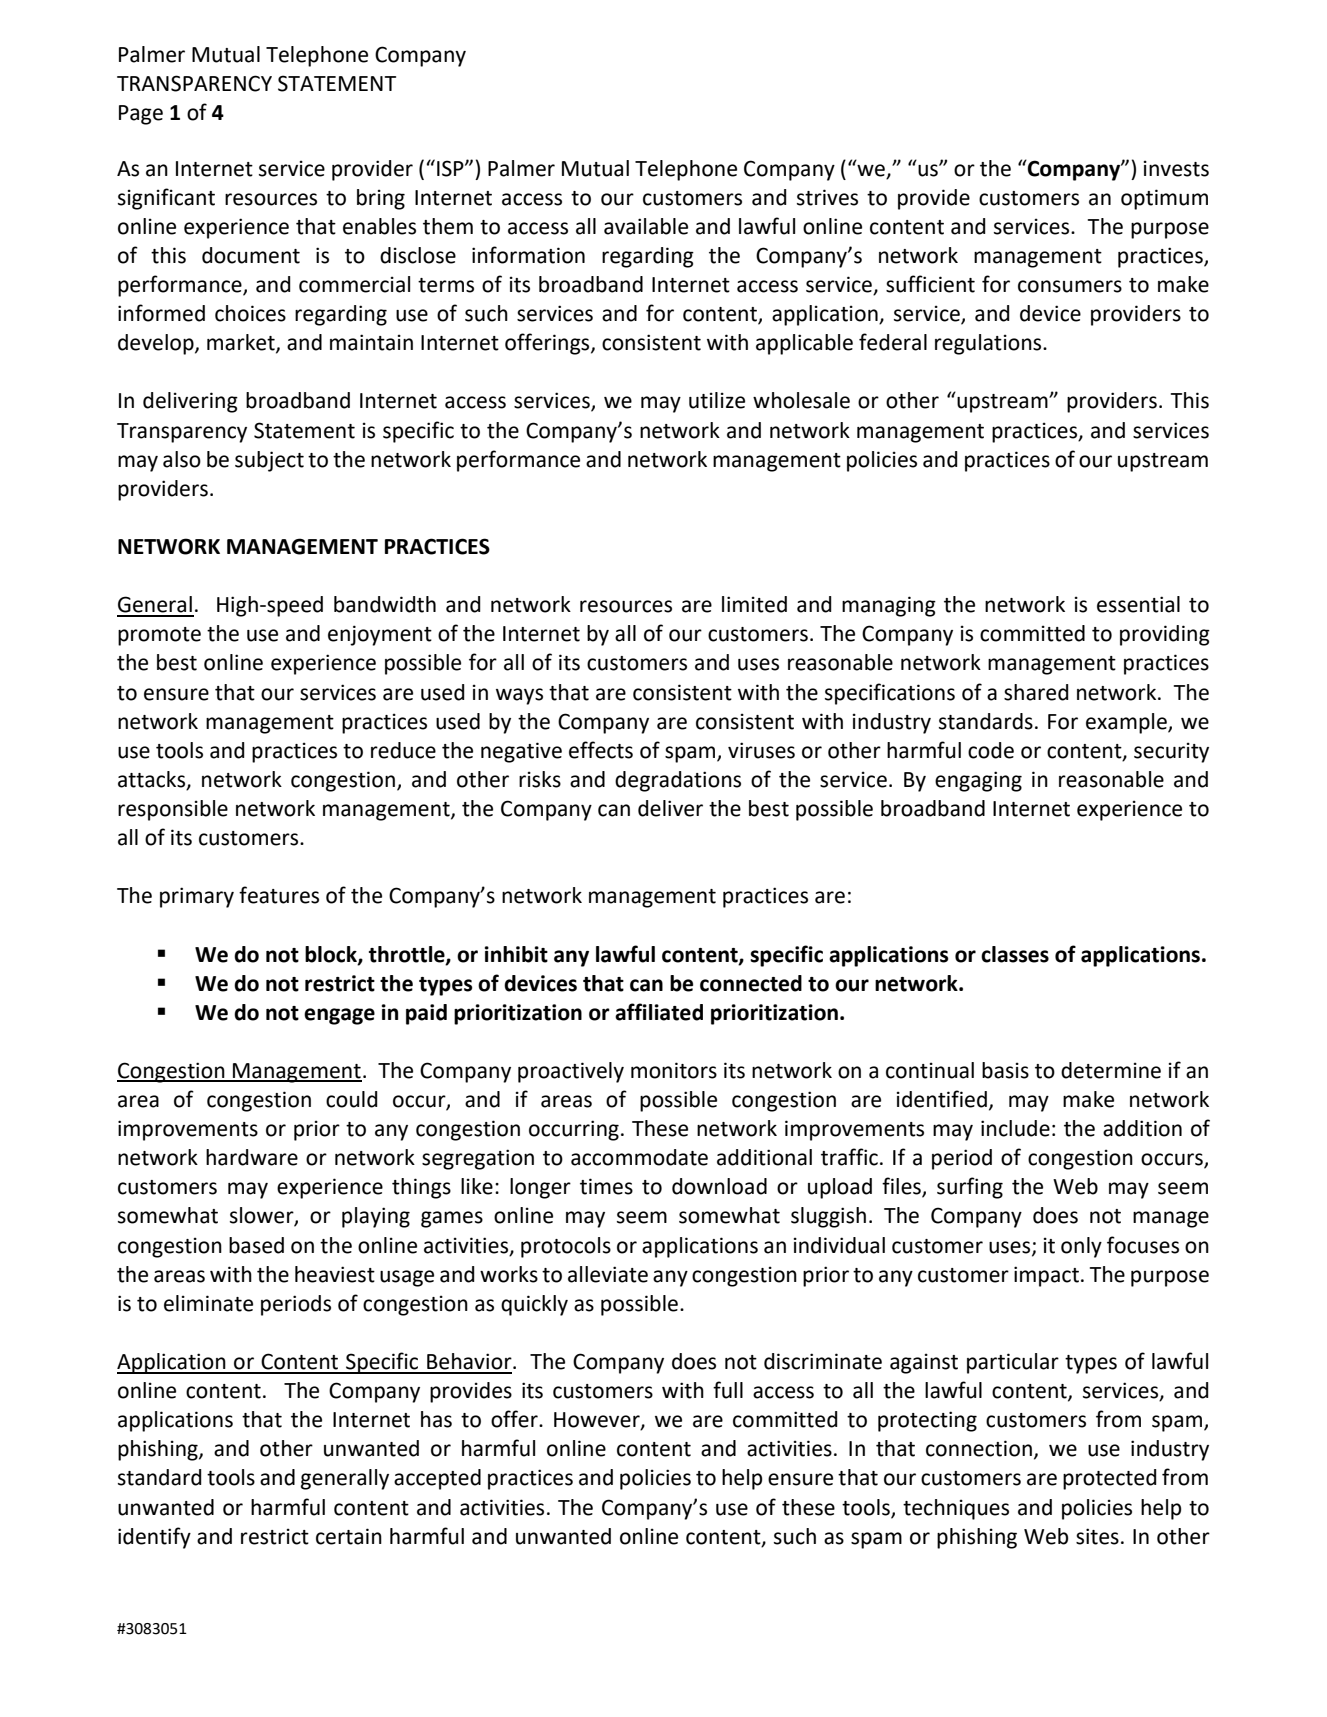  I want to click on promote, so click(159, 636).
